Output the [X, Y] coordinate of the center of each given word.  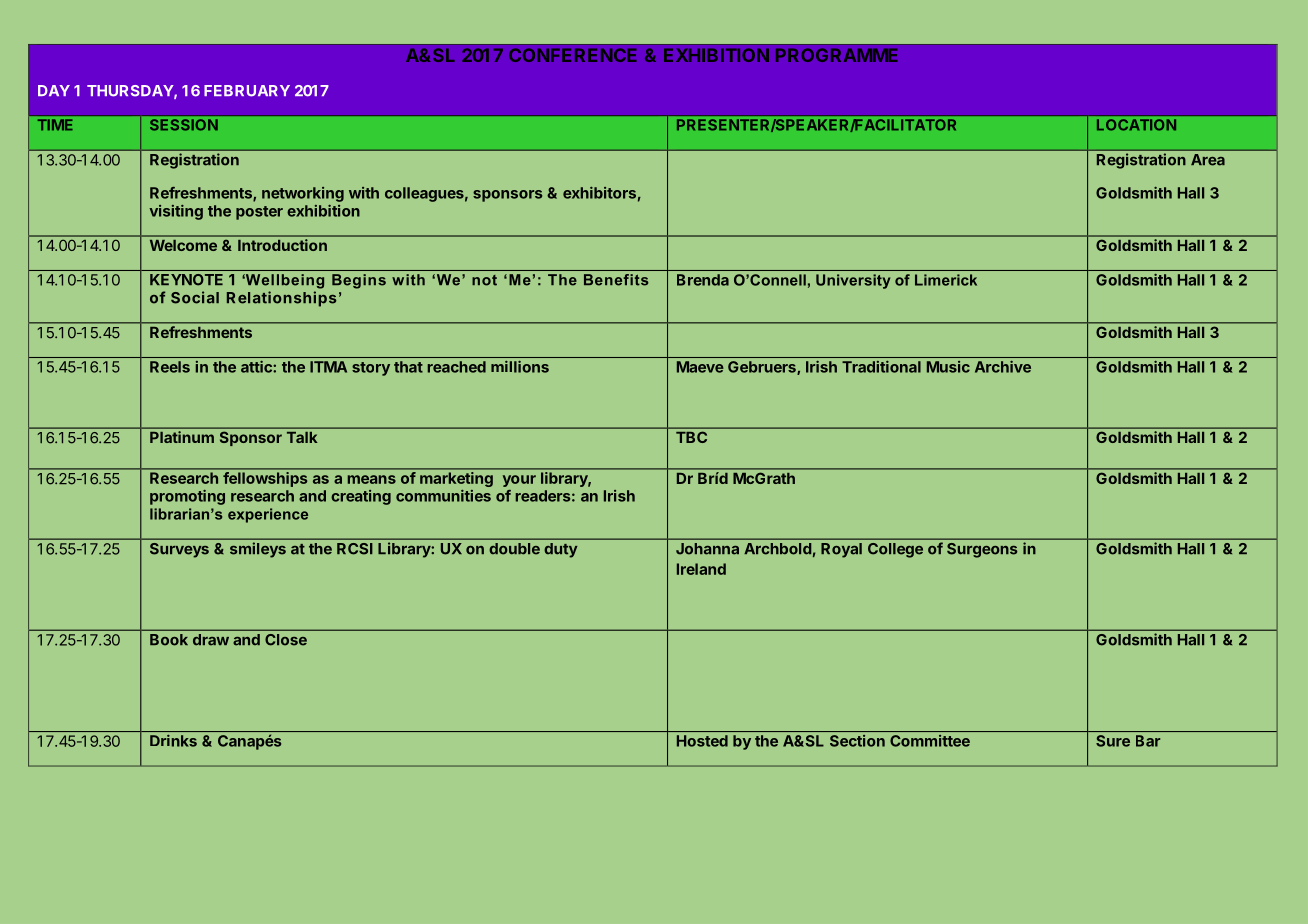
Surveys [179, 550]
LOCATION [1136, 125]
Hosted [702, 741]
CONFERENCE [573, 55]
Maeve [700, 367]
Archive [1003, 367]
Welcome [183, 245]
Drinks [173, 741]
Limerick [946, 280]
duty [561, 550]
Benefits [616, 280]
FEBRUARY [247, 91]
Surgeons [982, 550]
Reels [170, 367]
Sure [1113, 741]
